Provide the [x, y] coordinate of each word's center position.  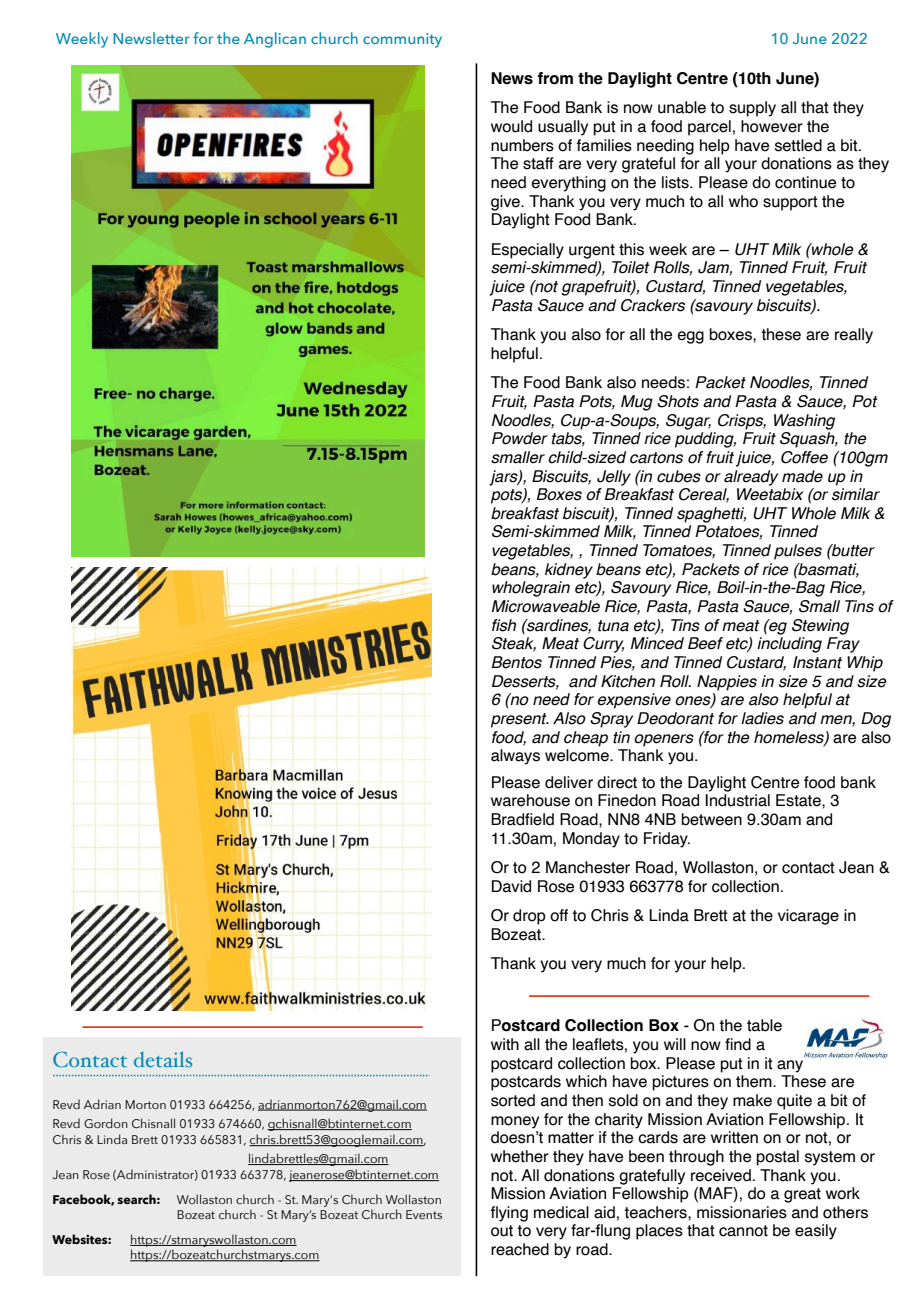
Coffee [804, 457]
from [555, 78]
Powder [520, 438]
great [802, 1195]
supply [752, 109]
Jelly [614, 478]
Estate [799, 800]
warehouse [530, 800]
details [163, 1059]
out [502, 1231]
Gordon [106, 1123]
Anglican [275, 40]
